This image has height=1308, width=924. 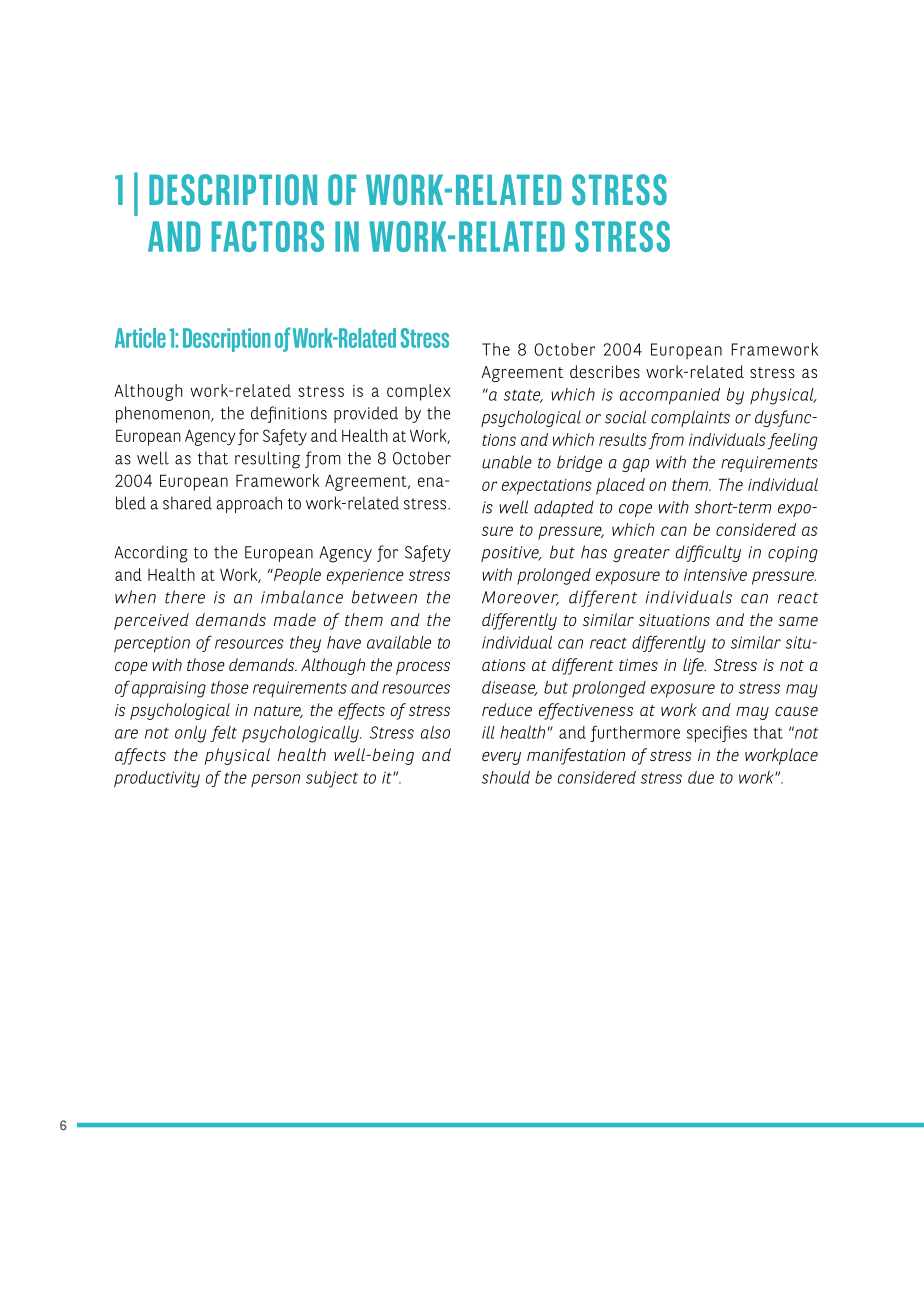 What do you see at coordinates (708, 553) in the image?
I see `difficulty` at bounding box center [708, 553].
